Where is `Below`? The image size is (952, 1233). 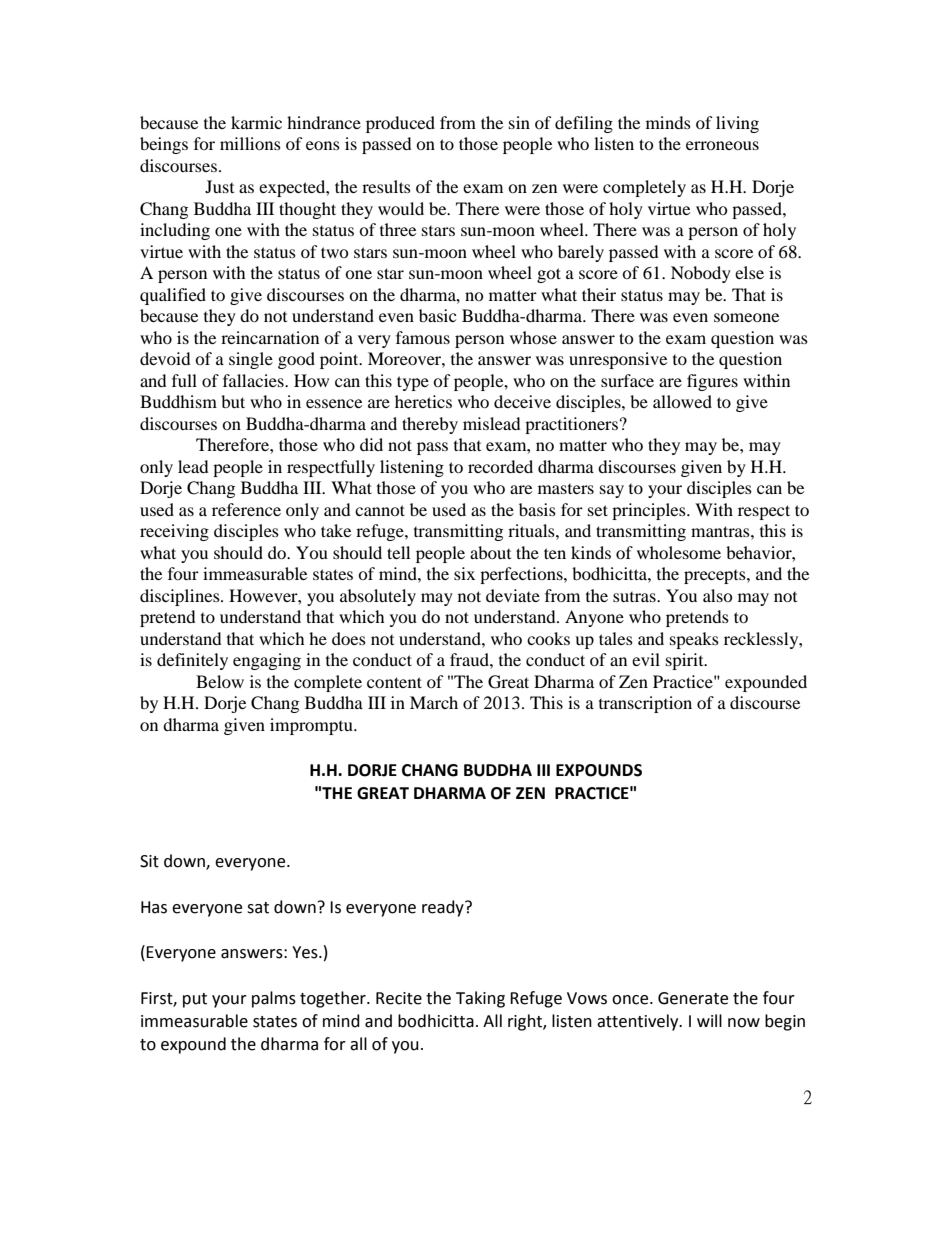
Below is located at coordinates (220, 681).
